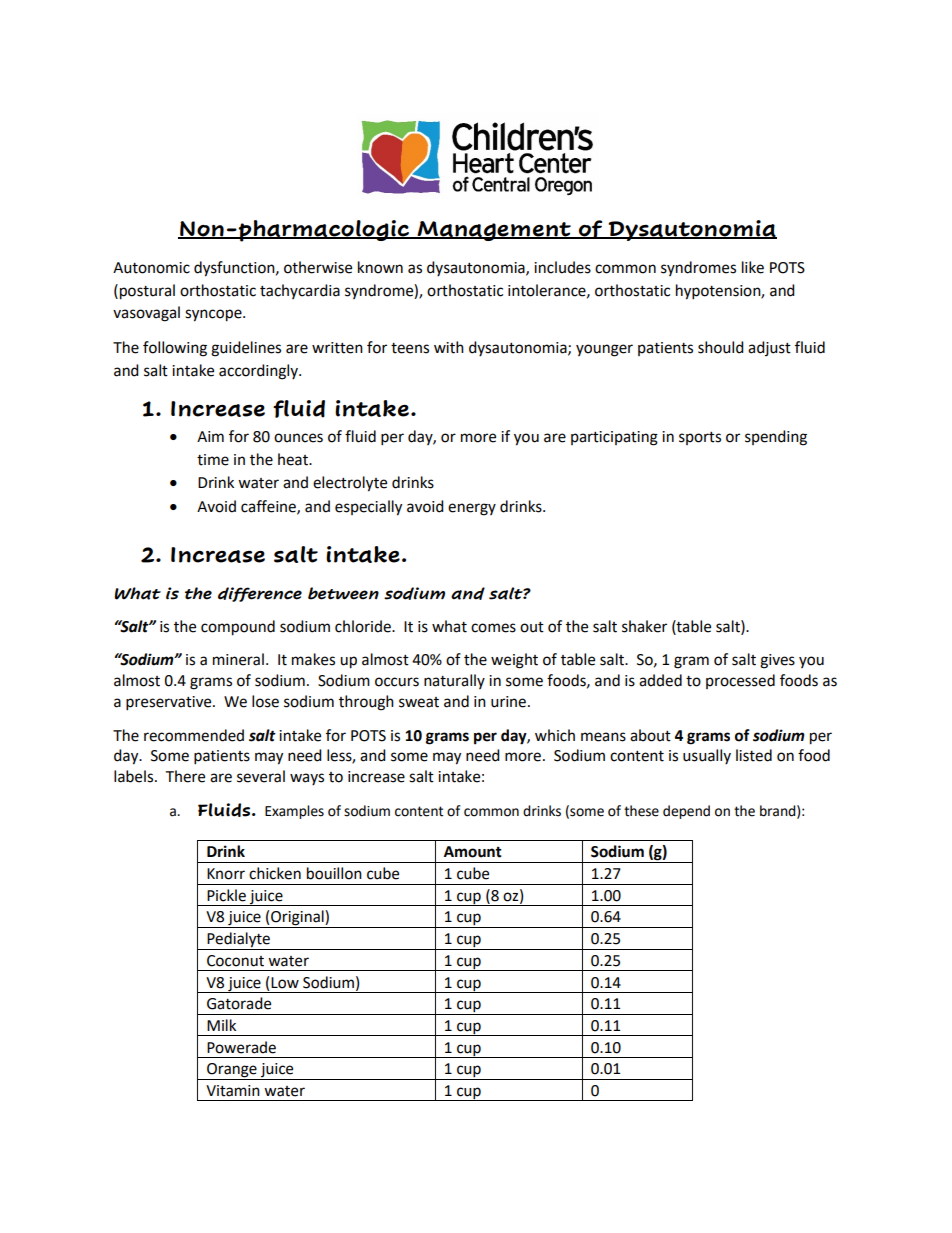 The image size is (952, 1233). I want to click on Powerade, so click(241, 1047).
